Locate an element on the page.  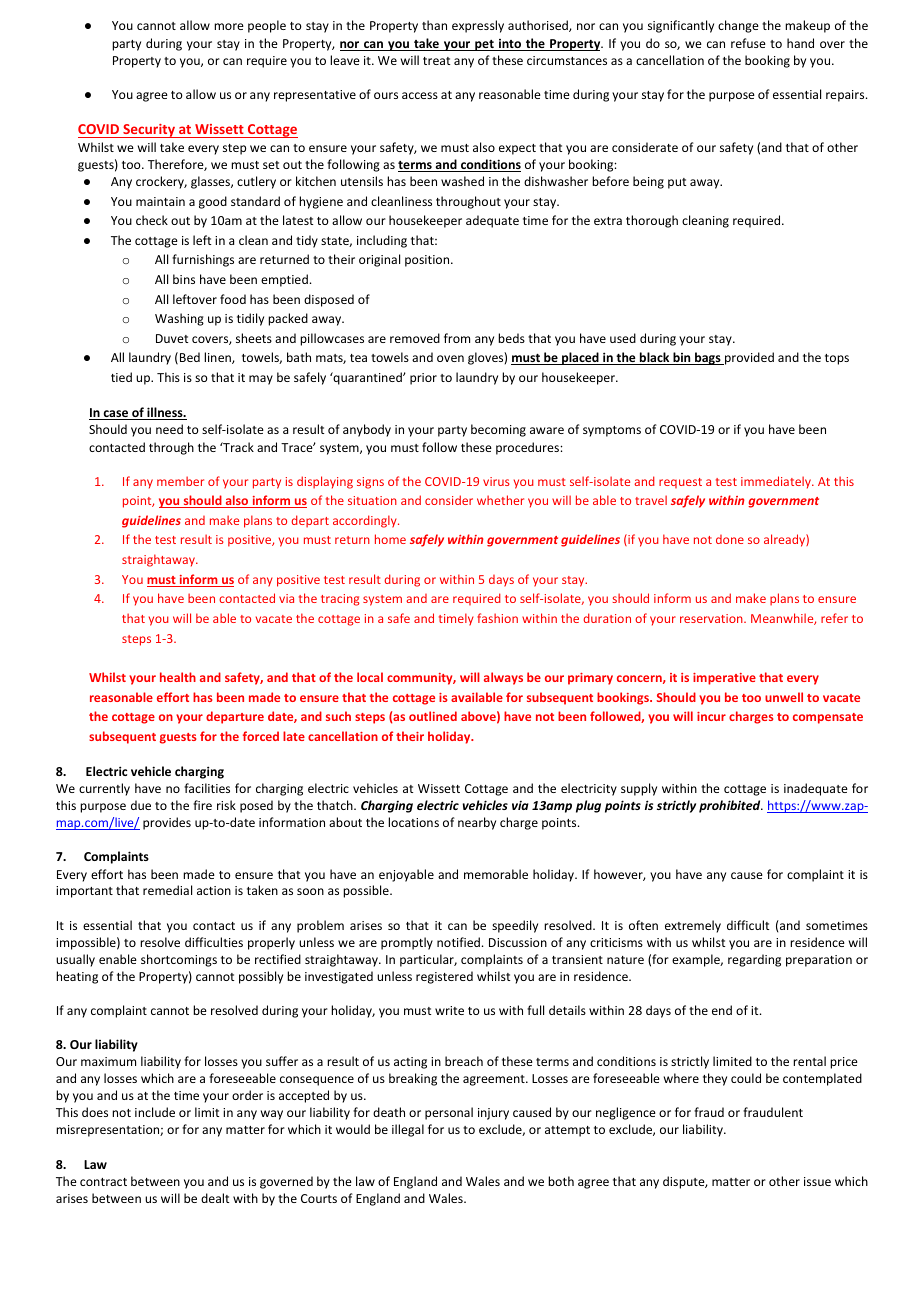
prohibited is located at coordinates (731, 806).
